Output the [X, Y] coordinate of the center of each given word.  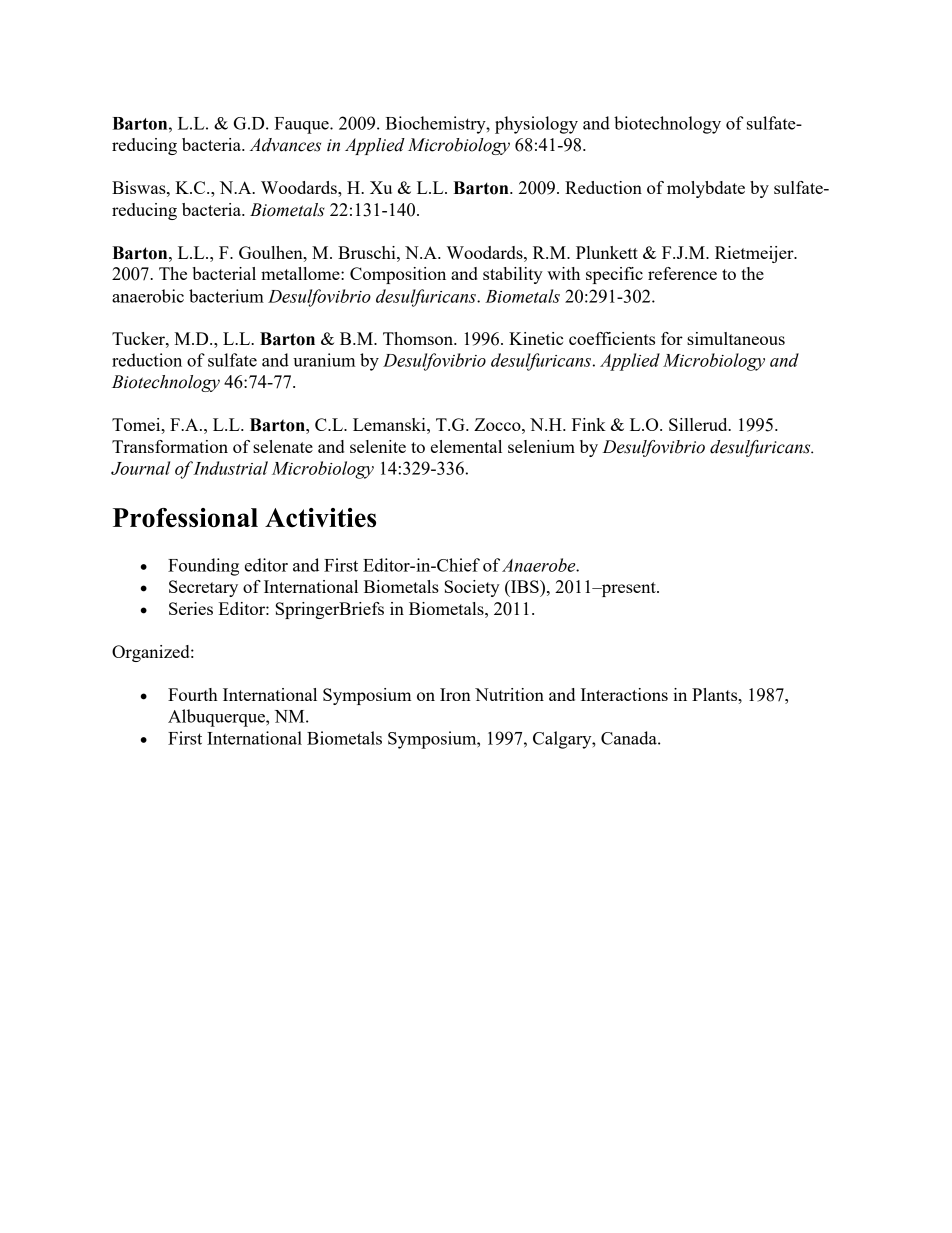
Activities [320, 518]
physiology [536, 125]
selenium [541, 446]
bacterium [226, 296]
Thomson [419, 338]
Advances [285, 145]
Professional [185, 518]
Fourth [193, 694]
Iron [455, 694]
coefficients [612, 338]
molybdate [706, 189]
